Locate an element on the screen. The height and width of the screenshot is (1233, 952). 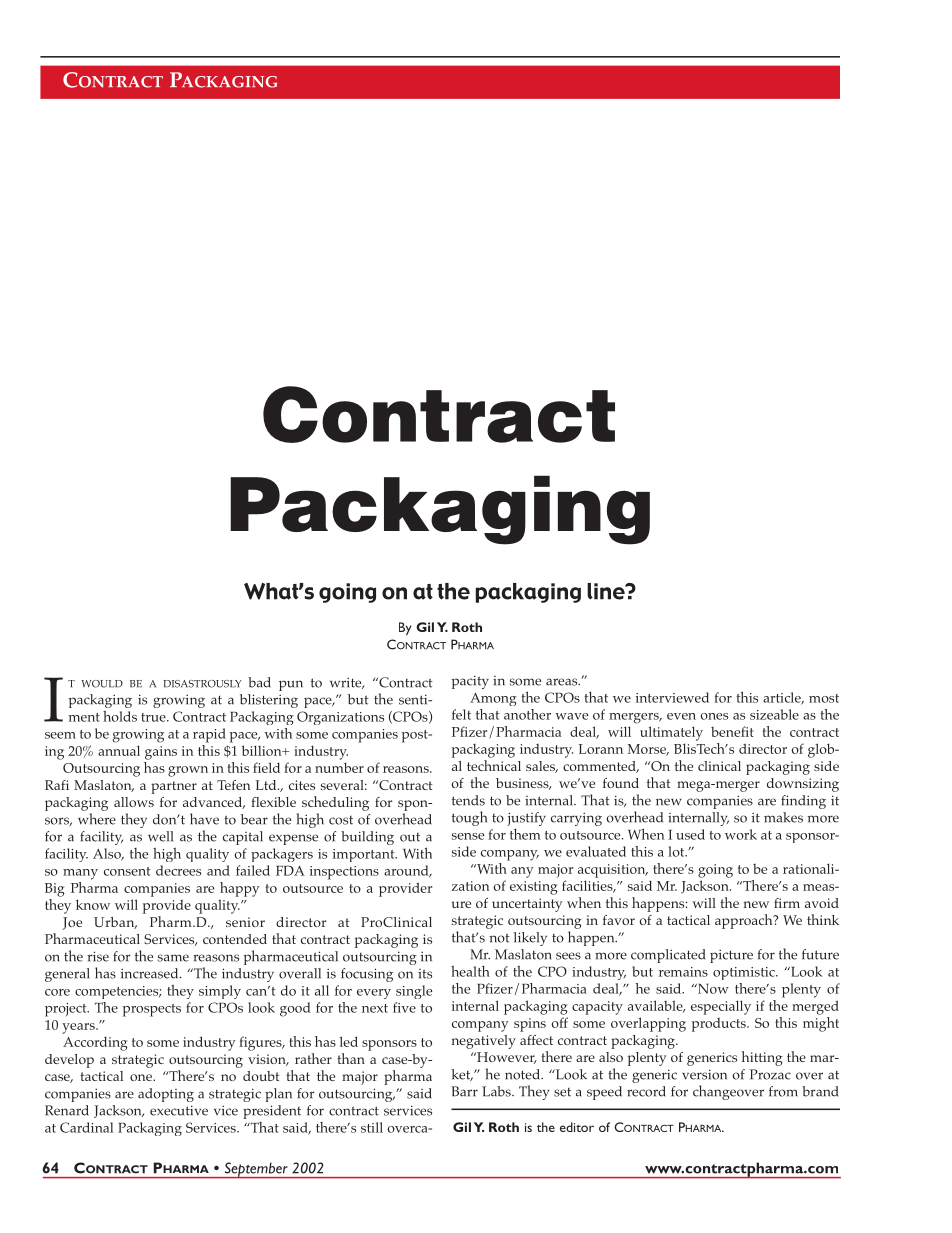
firm is located at coordinates (787, 903).
